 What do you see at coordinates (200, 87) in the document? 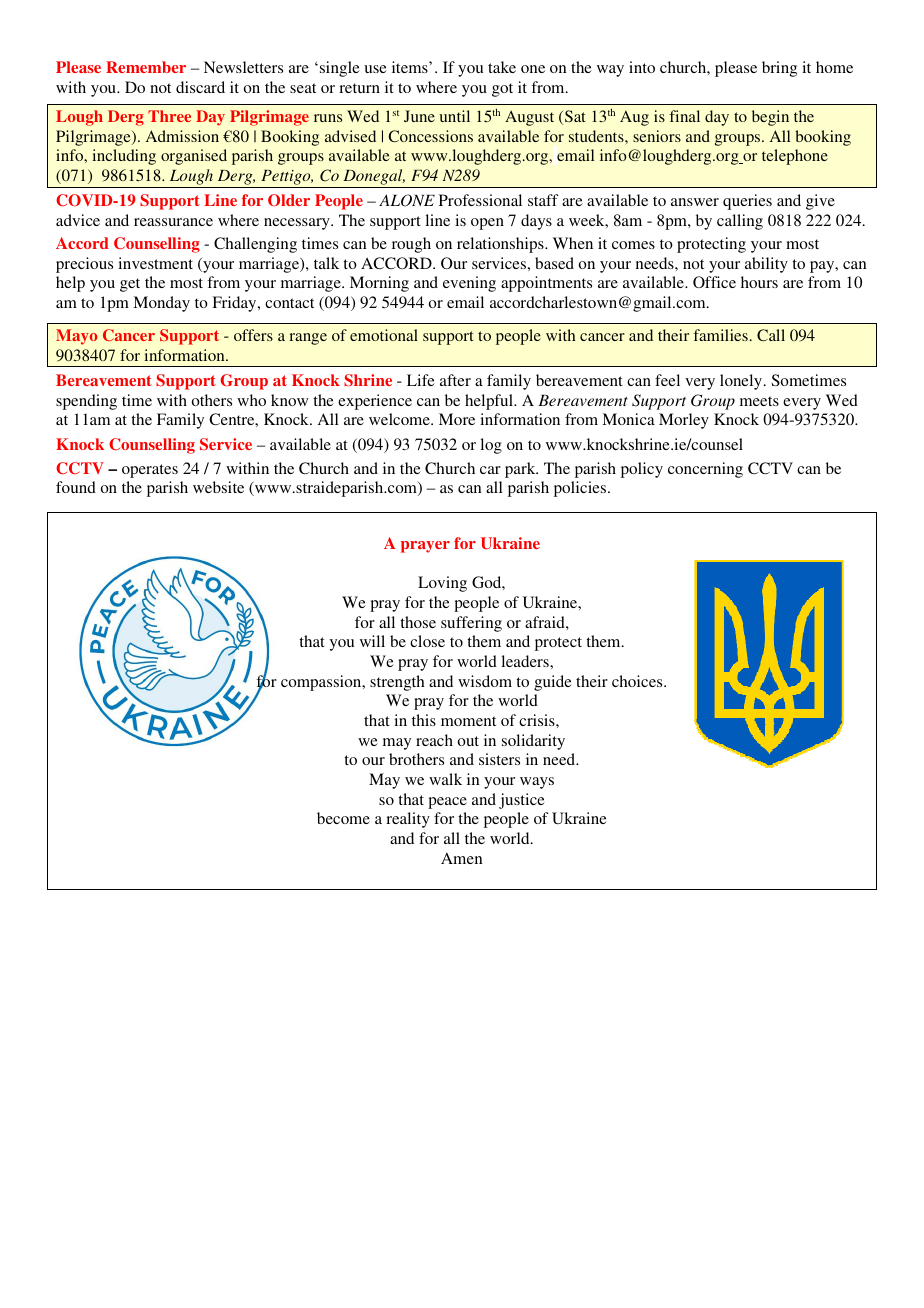
I see `discard` at bounding box center [200, 87].
